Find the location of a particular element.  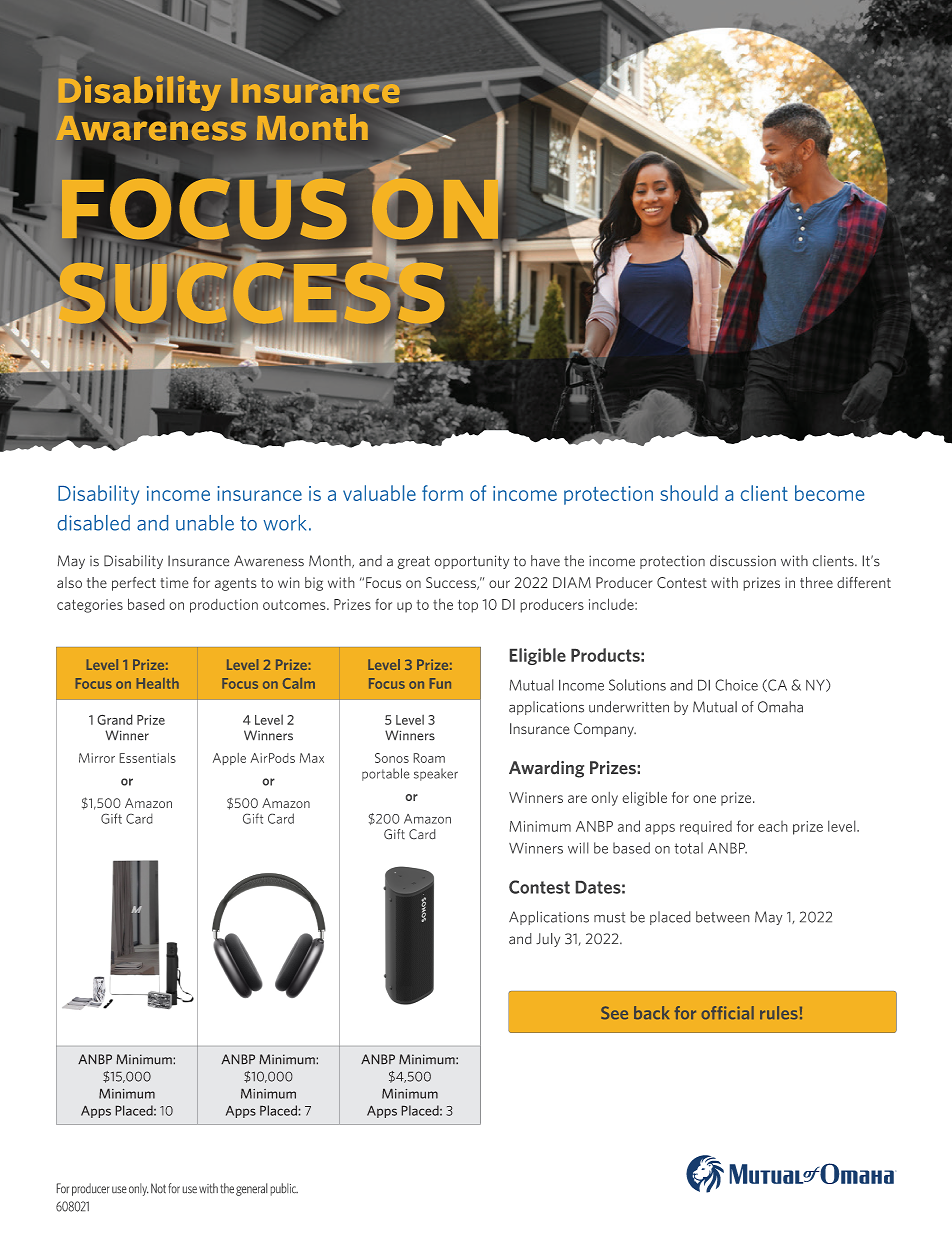

unable is located at coordinates (205, 523).
